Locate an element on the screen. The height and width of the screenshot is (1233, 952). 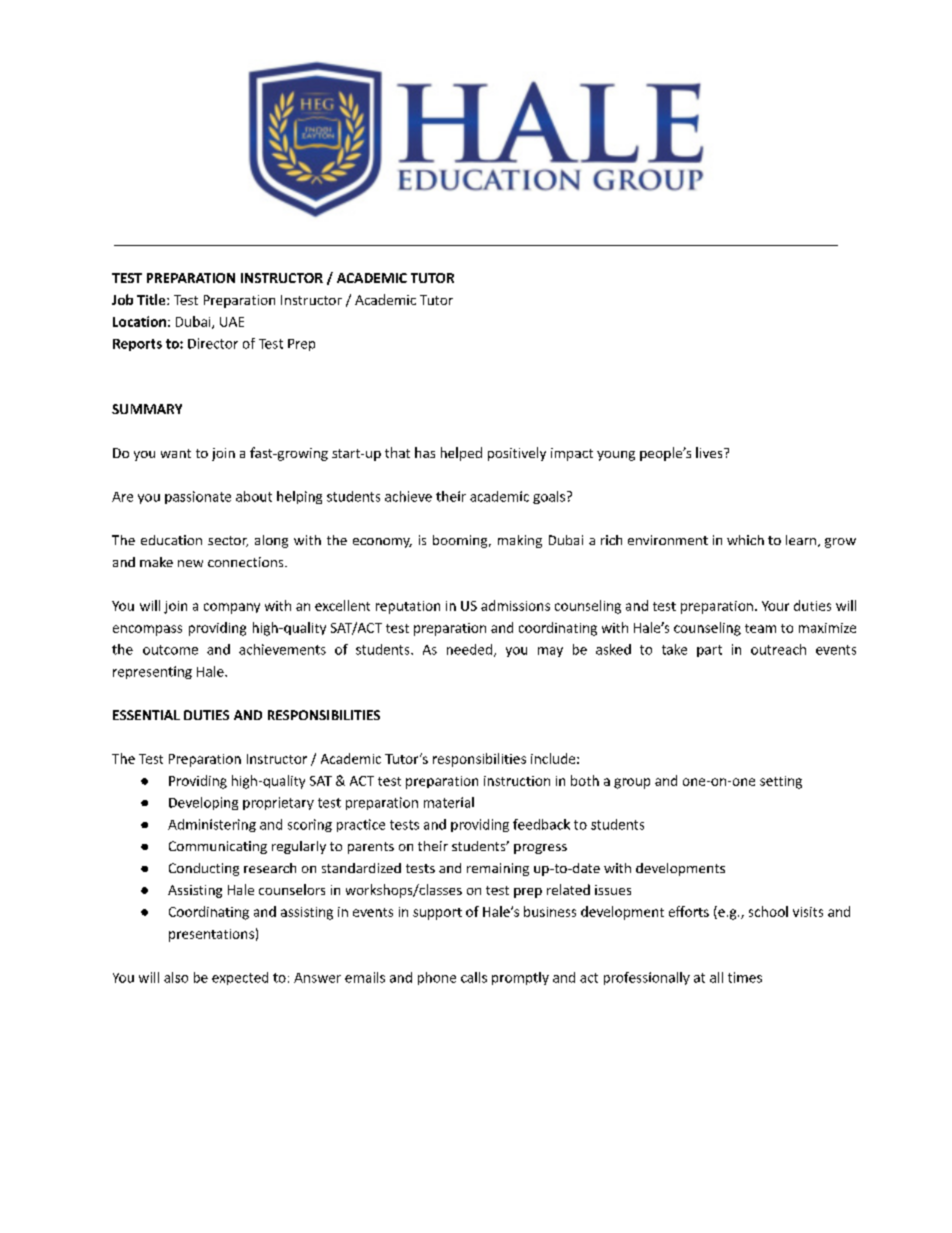
presentations is located at coordinates (211, 935).
